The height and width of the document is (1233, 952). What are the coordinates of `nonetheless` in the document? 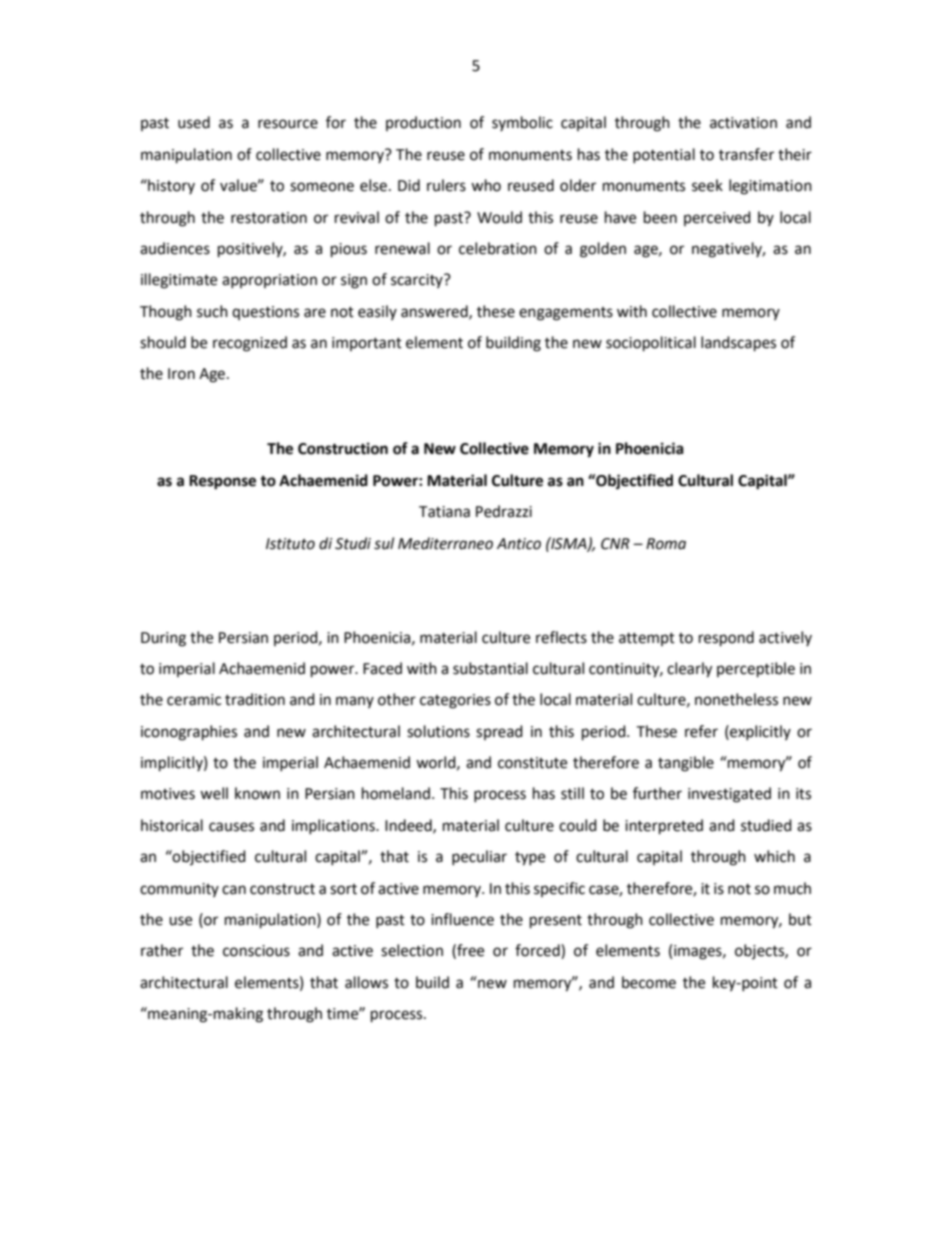 It's located at (736, 699).
